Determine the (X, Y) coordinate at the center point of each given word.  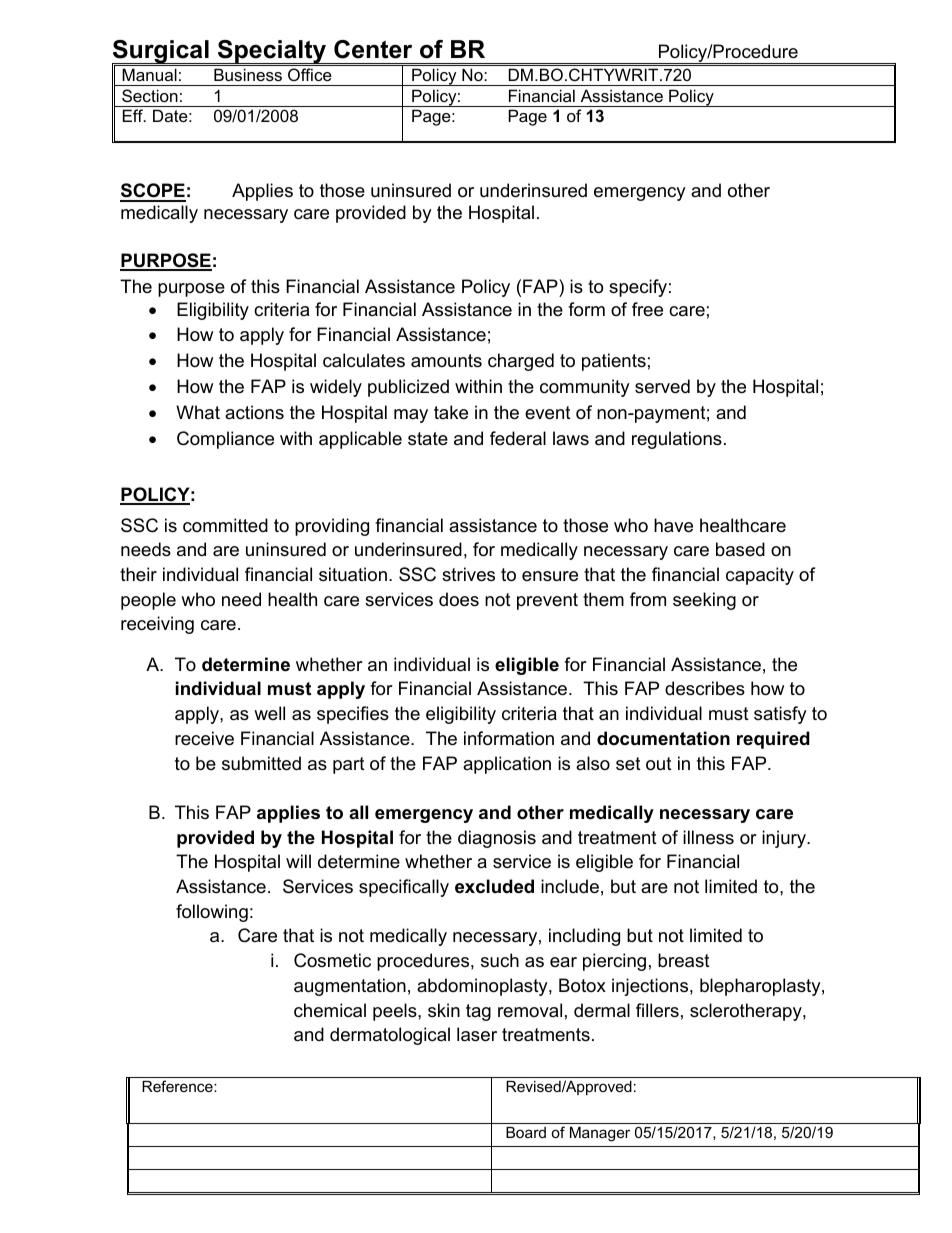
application (507, 765)
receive (204, 738)
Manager (600, 1134)
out (659, 764)
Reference (178, 1086)
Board (526, 1132)
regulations (677, 440)
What (198, 412)
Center (373, 49)
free (647, 309)
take (451, 412)
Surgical (161, 53)
